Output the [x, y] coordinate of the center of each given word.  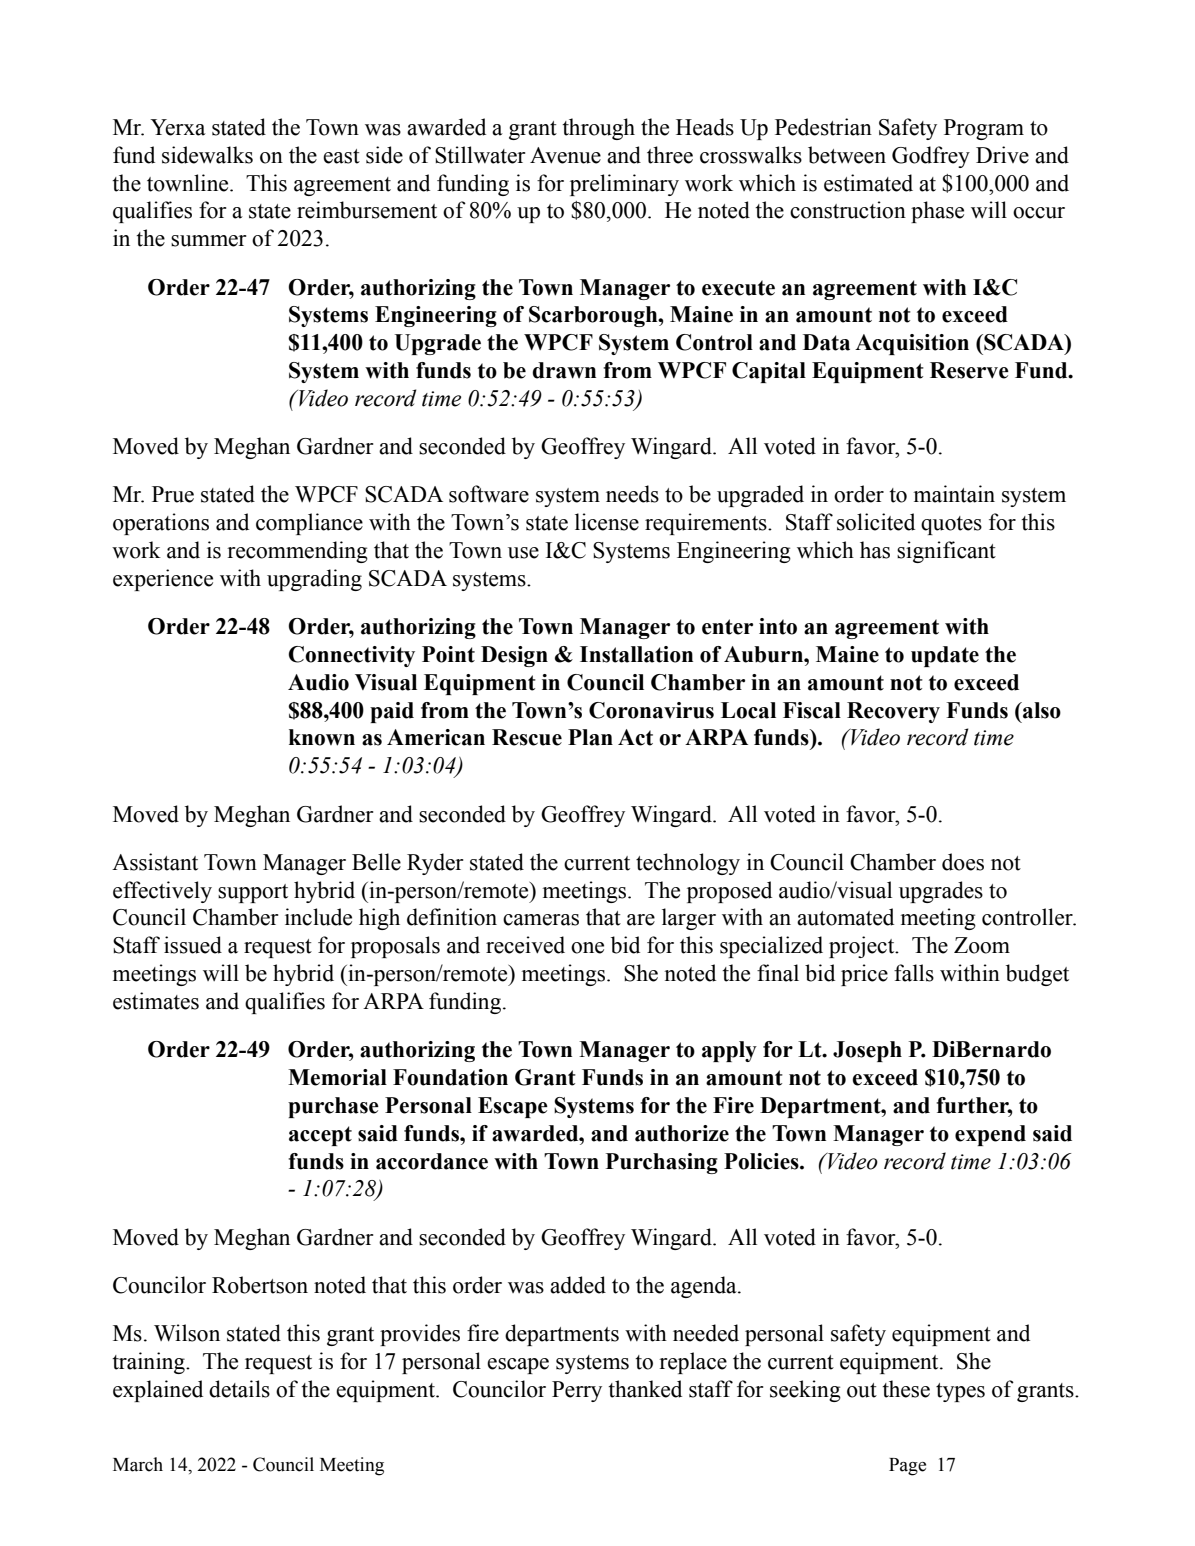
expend [990, 1135]
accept [320, 1136]
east [341, 156]
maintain [954, 494]
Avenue [565, 155]
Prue [173, 494]
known [322, 737]
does [963, 862]
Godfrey [931, 157]
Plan [590, 737]
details [239, 1389]
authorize [682, 1133]
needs [632, 494]
